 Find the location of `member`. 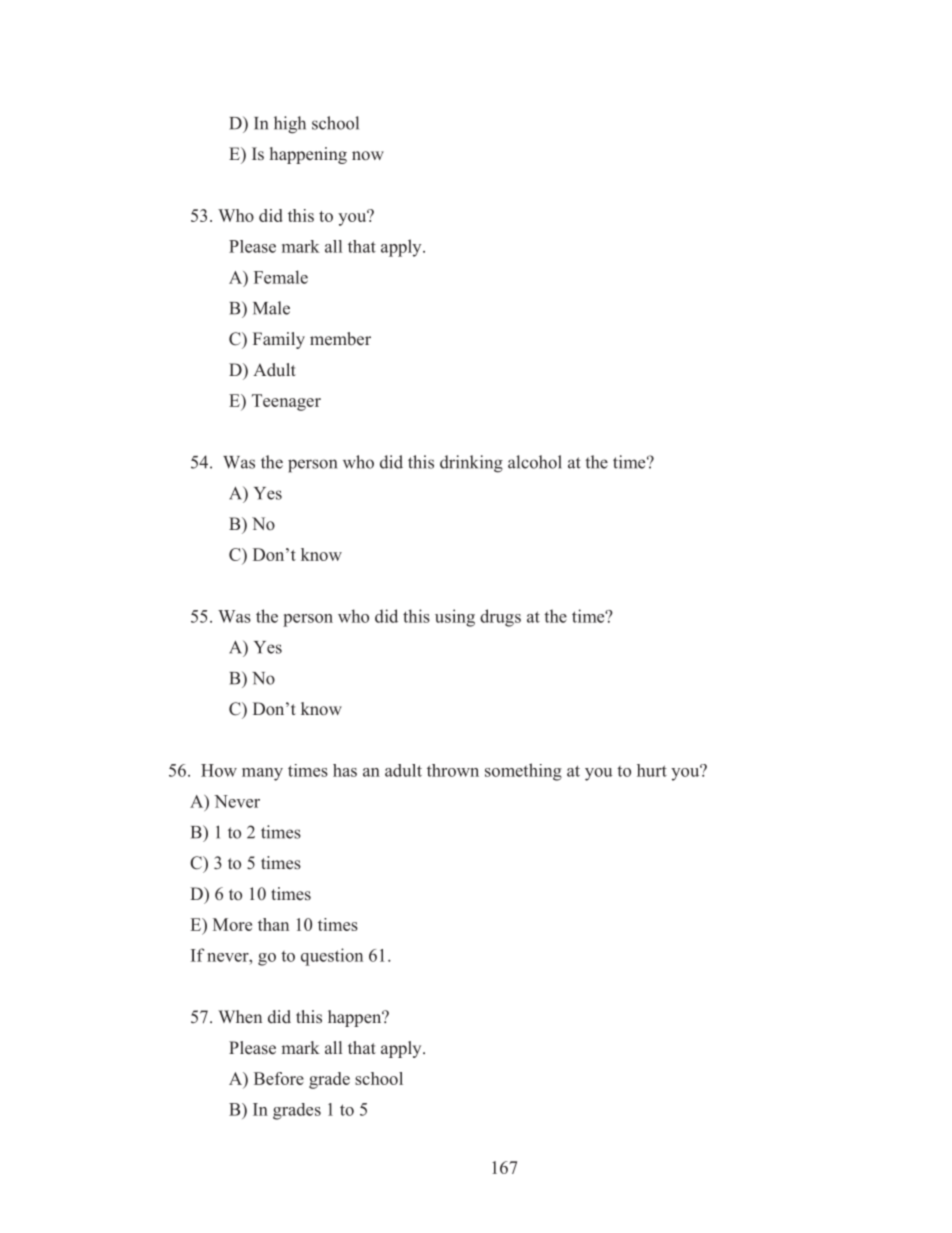

member is located at coordinates (340, 339).
